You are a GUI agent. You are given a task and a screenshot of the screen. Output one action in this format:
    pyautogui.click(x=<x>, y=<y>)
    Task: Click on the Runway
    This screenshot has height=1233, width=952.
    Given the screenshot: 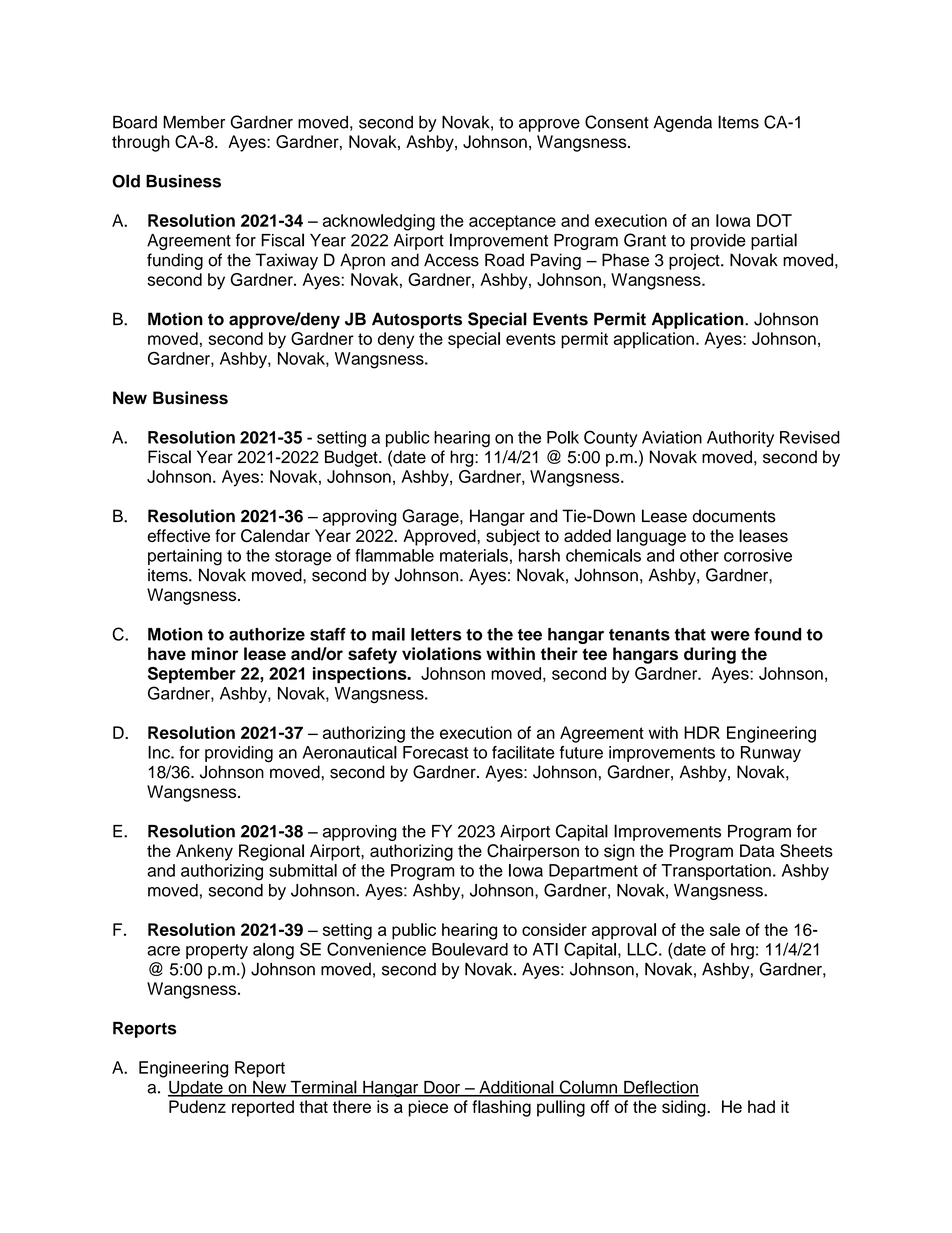 What is the action you would take?
    pyautogui.click(x=771, y=754)
